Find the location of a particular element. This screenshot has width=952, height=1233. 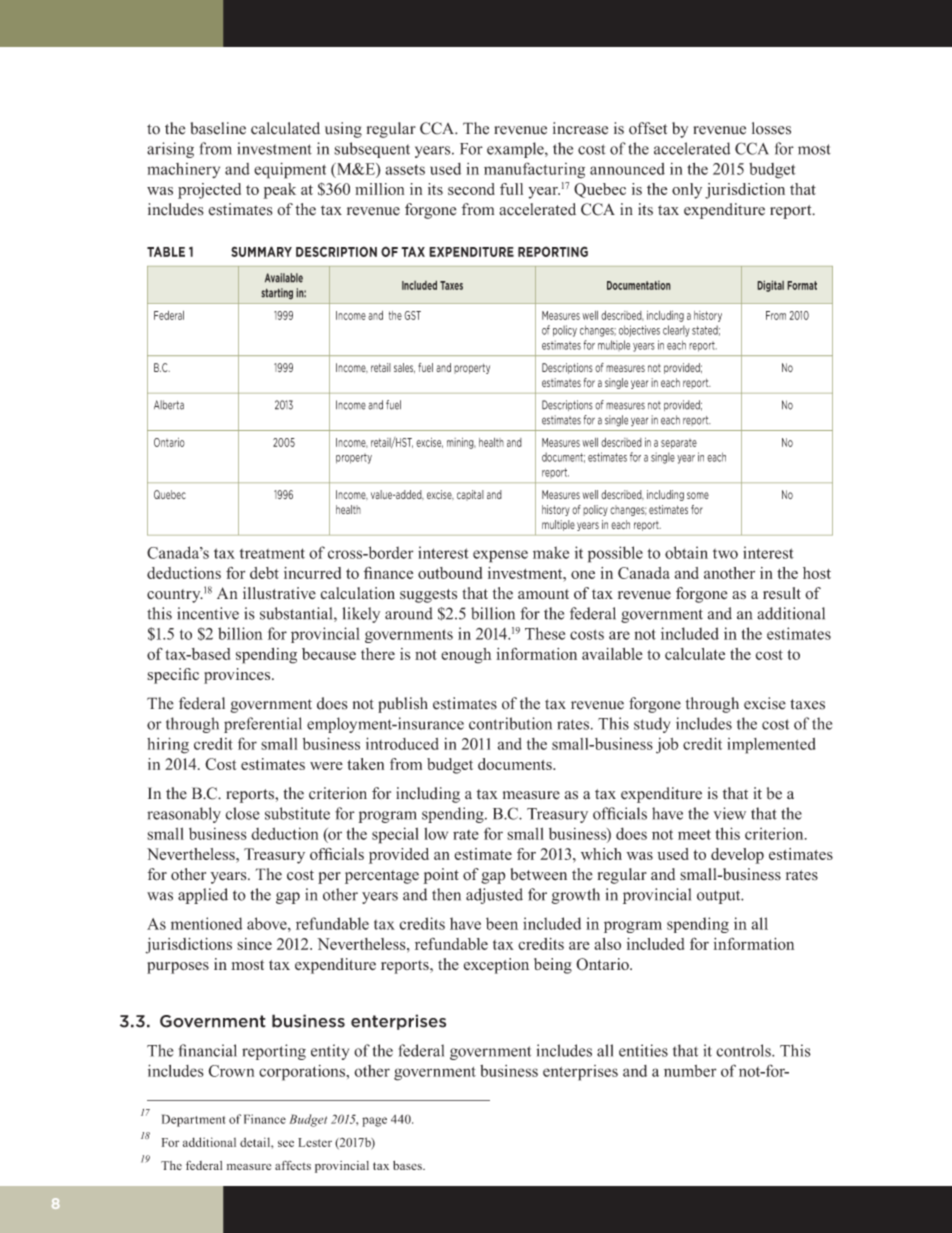

number is located at coordinates (690, 1071).
